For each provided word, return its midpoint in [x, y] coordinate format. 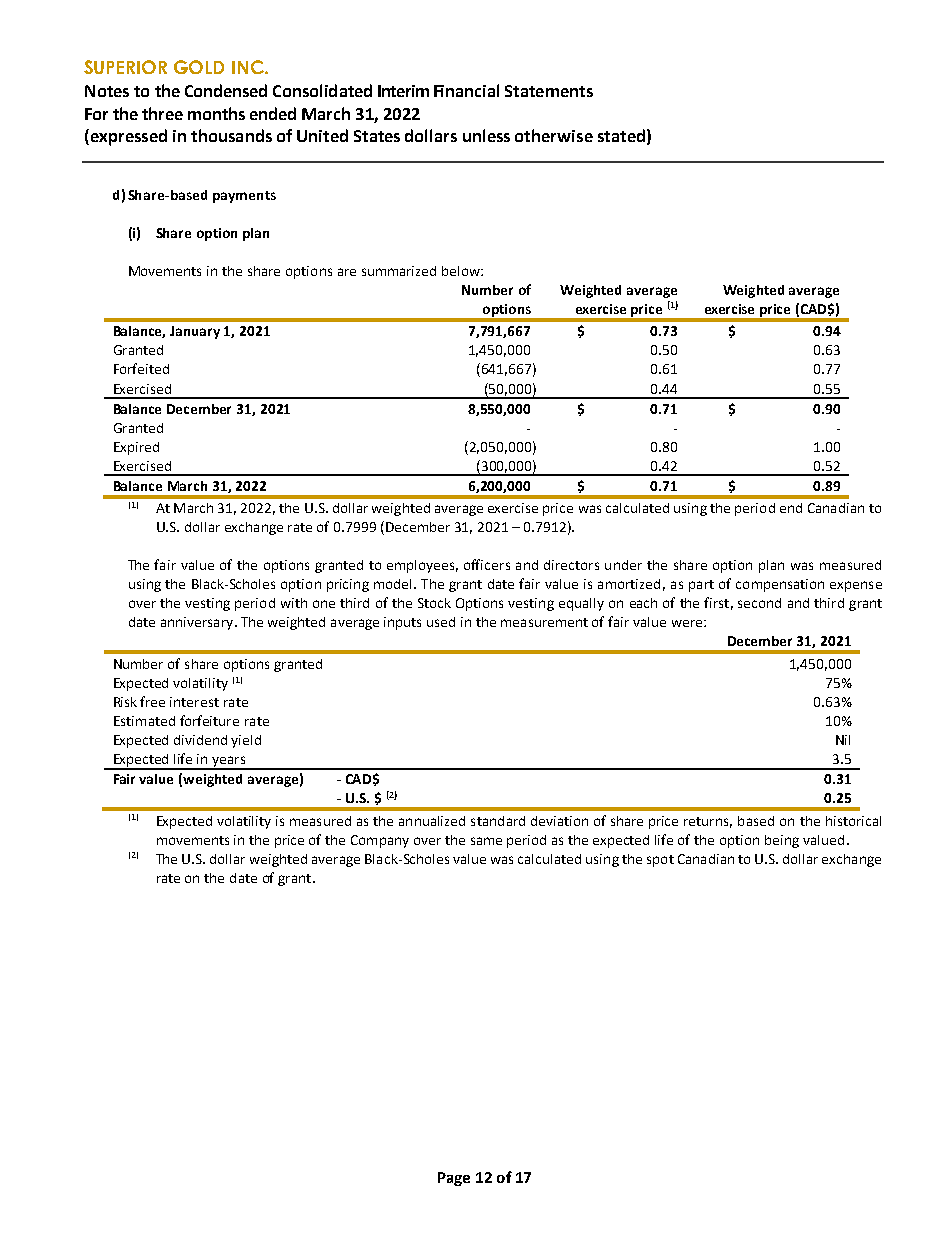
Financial [466, 90]
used [441, 622]
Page [454, 1179]
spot [660, 861]
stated [621, 135]
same [486, 841]
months [216, 113]
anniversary [198, 623]
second [759, 603]
